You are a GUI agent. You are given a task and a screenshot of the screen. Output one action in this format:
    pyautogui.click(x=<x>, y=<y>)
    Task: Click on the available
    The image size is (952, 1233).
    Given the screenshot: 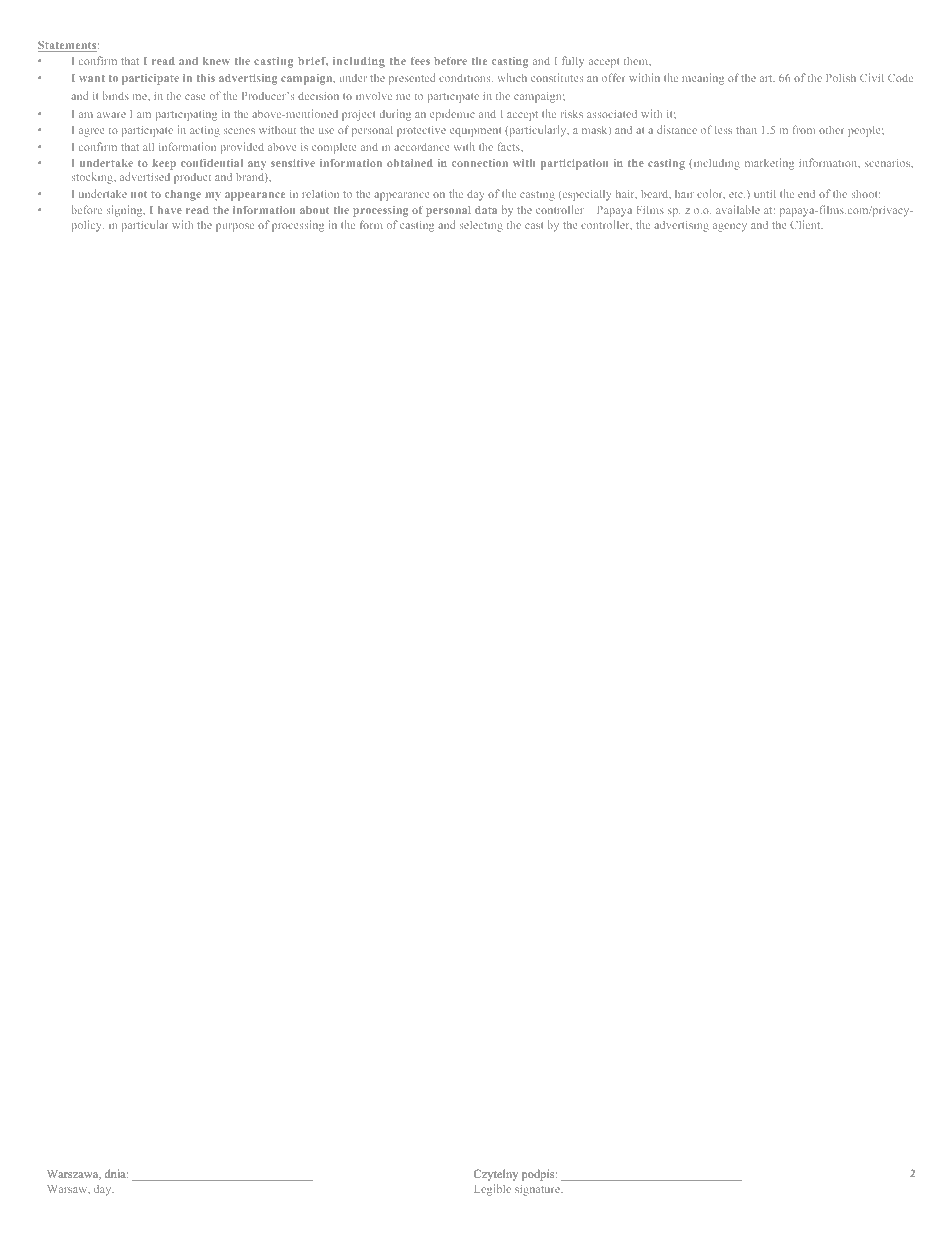 What is the action you would take?
    pyautogui.click(x=738, y=209)
